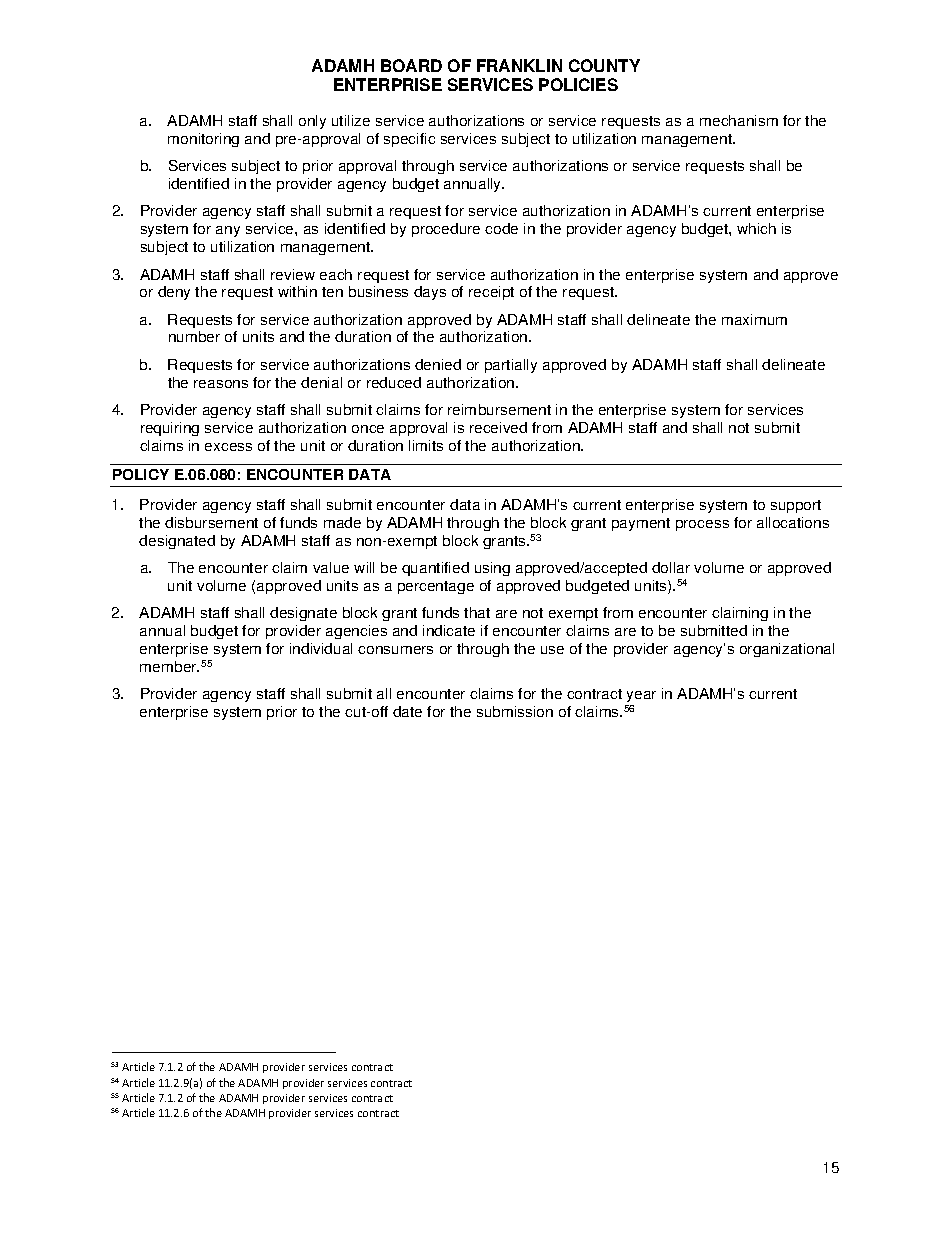 The width and height of the screenshot is (952, 1233). I want to click on monitoring, so click(203, 140).
